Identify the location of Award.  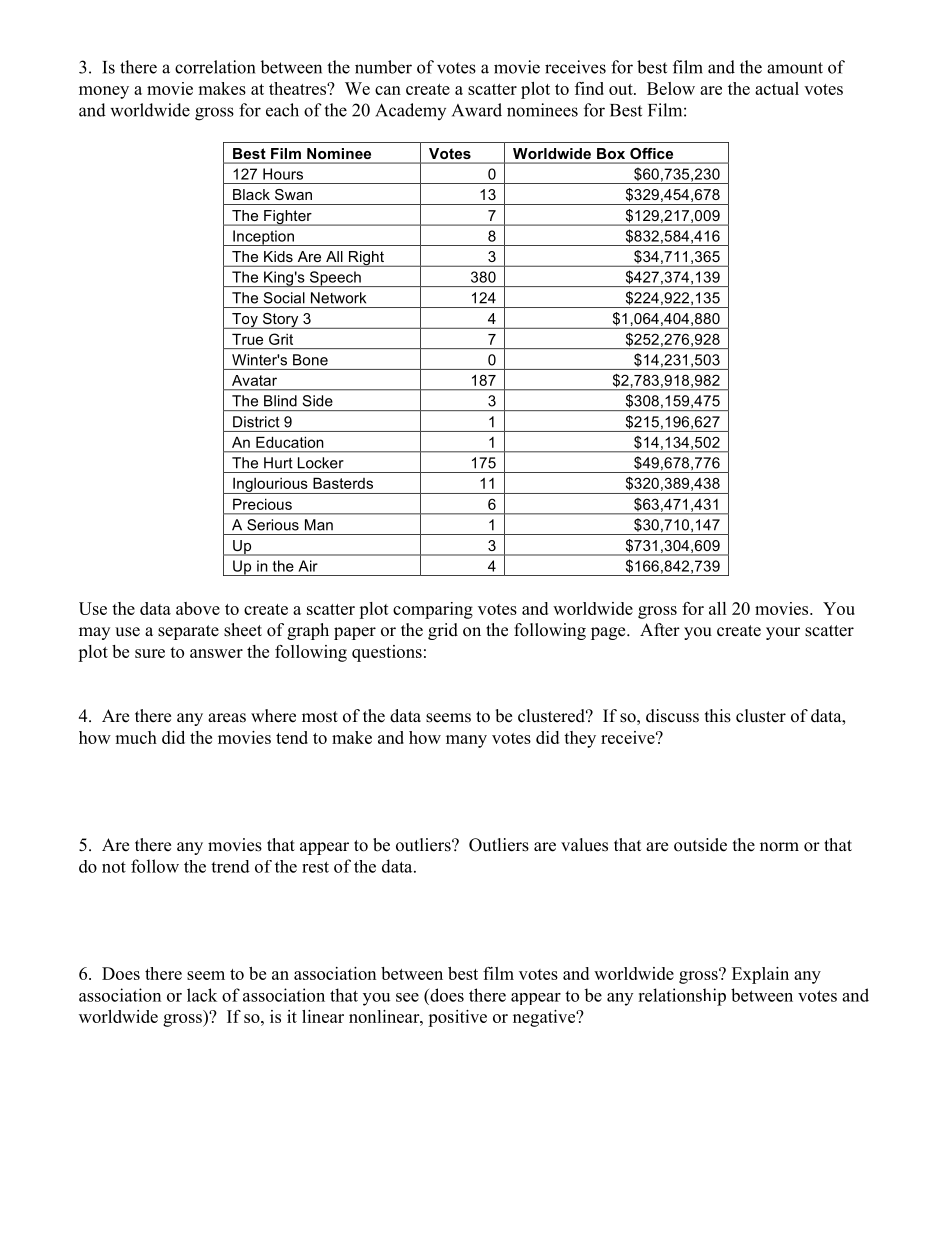
(477, 110).
